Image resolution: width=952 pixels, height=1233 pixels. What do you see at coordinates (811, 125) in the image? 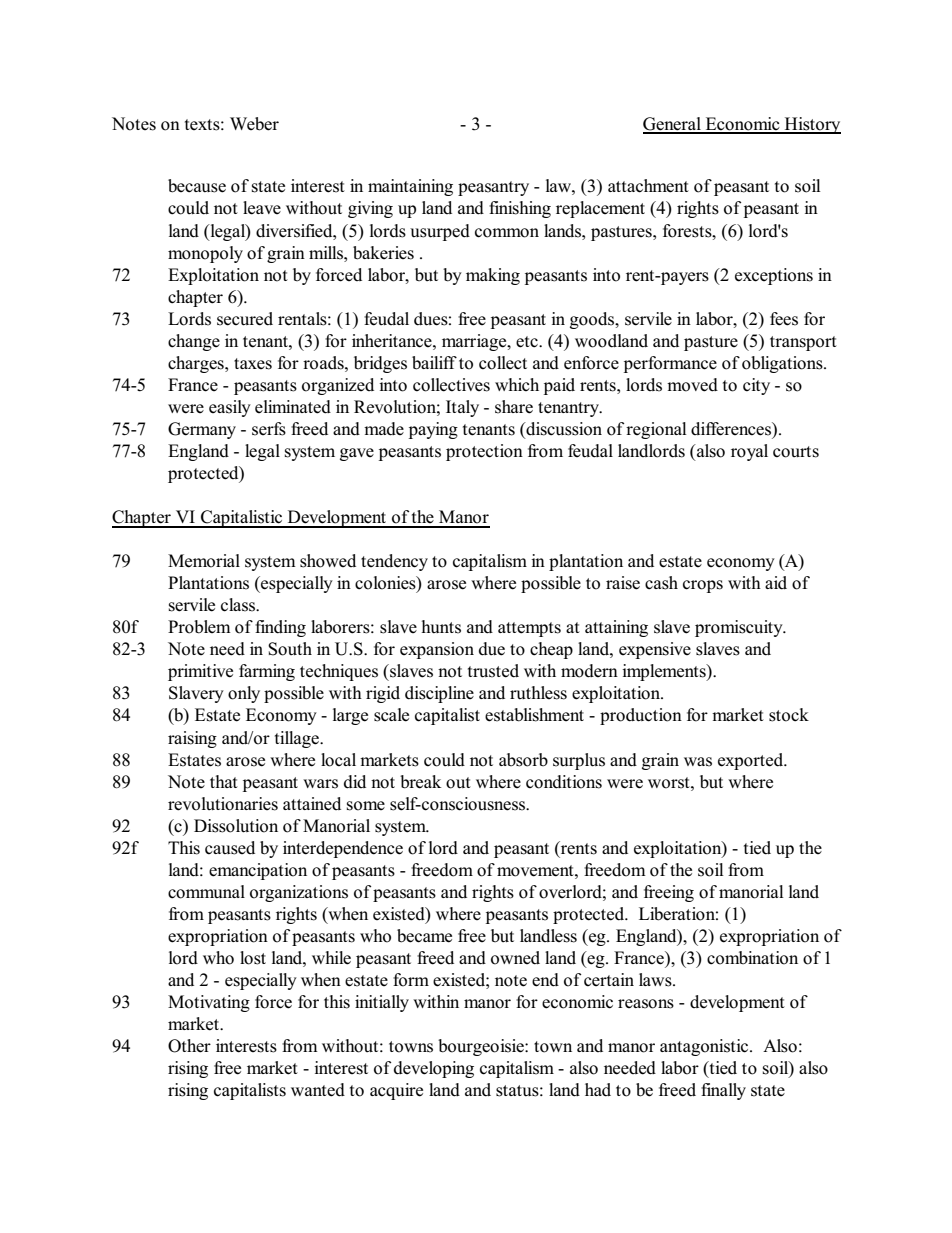
I see `History` at bounding box center [811, 125].
